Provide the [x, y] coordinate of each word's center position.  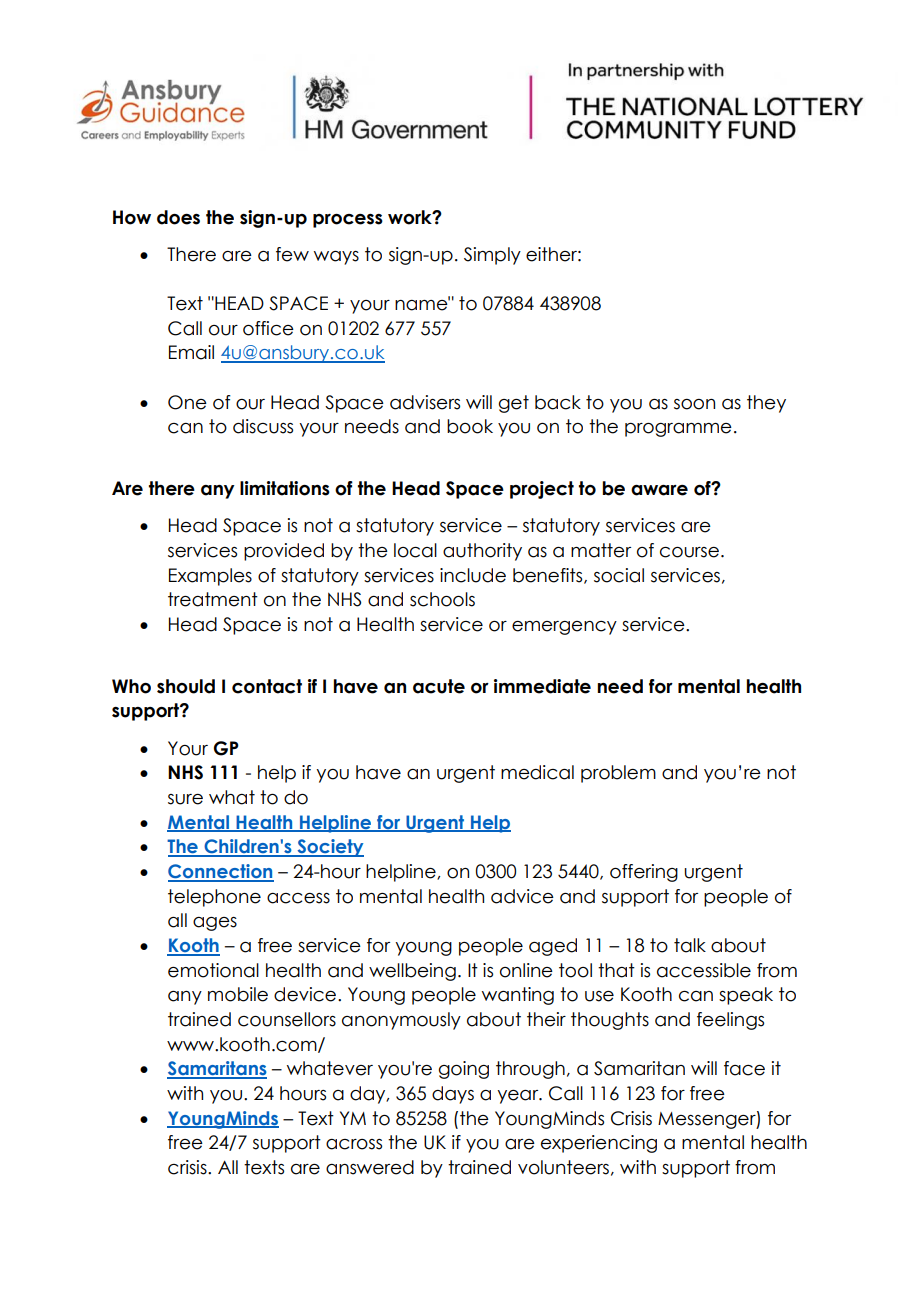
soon [694, 404]
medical [537, 772]
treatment [213, 599]
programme [678, 430]
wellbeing [412, 972]
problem [618, 774]
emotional [213, 970]
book [470, 426]
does [178, 217]
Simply [492, 256]
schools [442, 599]
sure [185, 799]
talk [690, 945]
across [354, 1144]
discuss [263, 426]
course [689, 552]
